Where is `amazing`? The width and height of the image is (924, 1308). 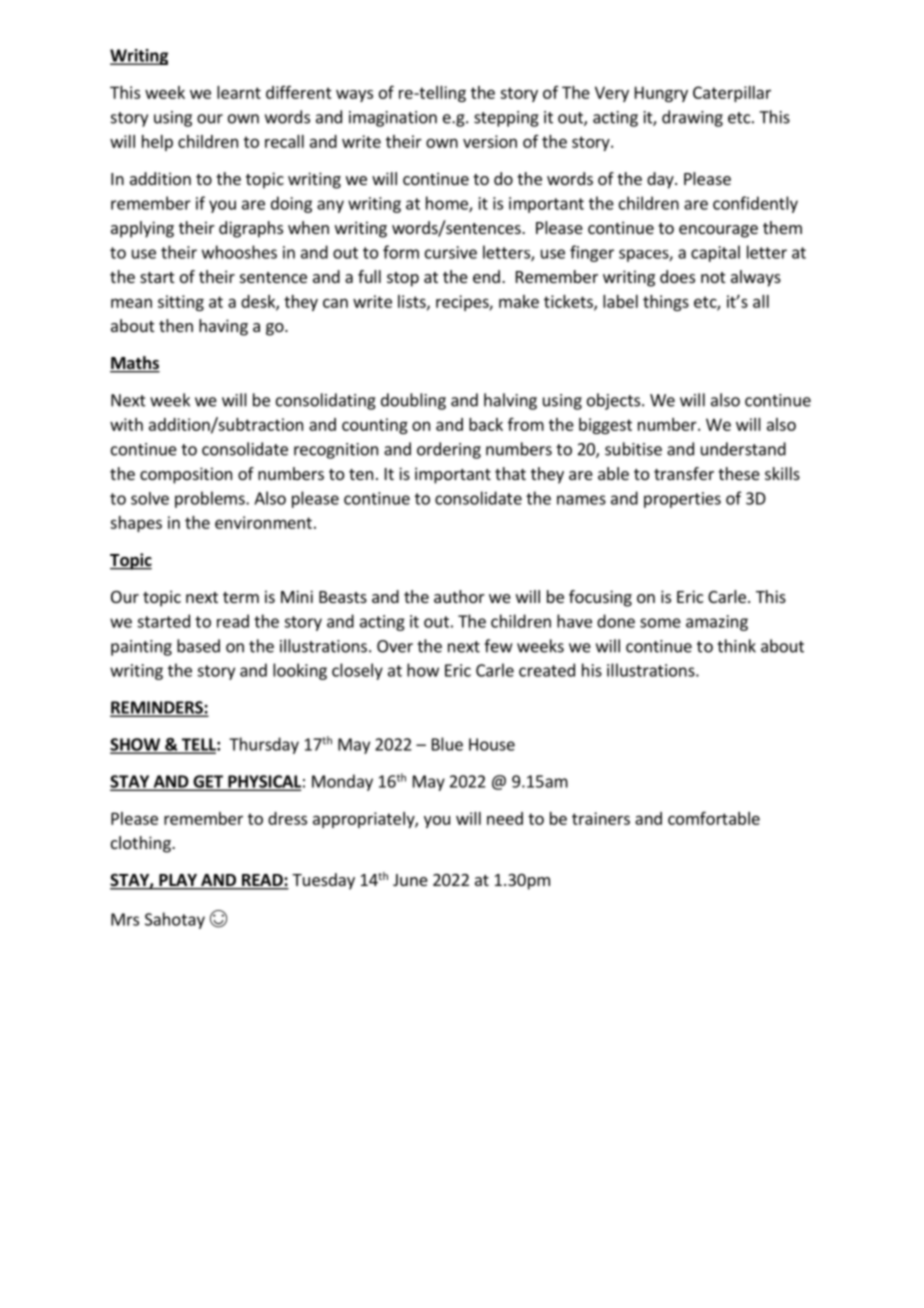 amazing is located at coordinates (717, 623).
